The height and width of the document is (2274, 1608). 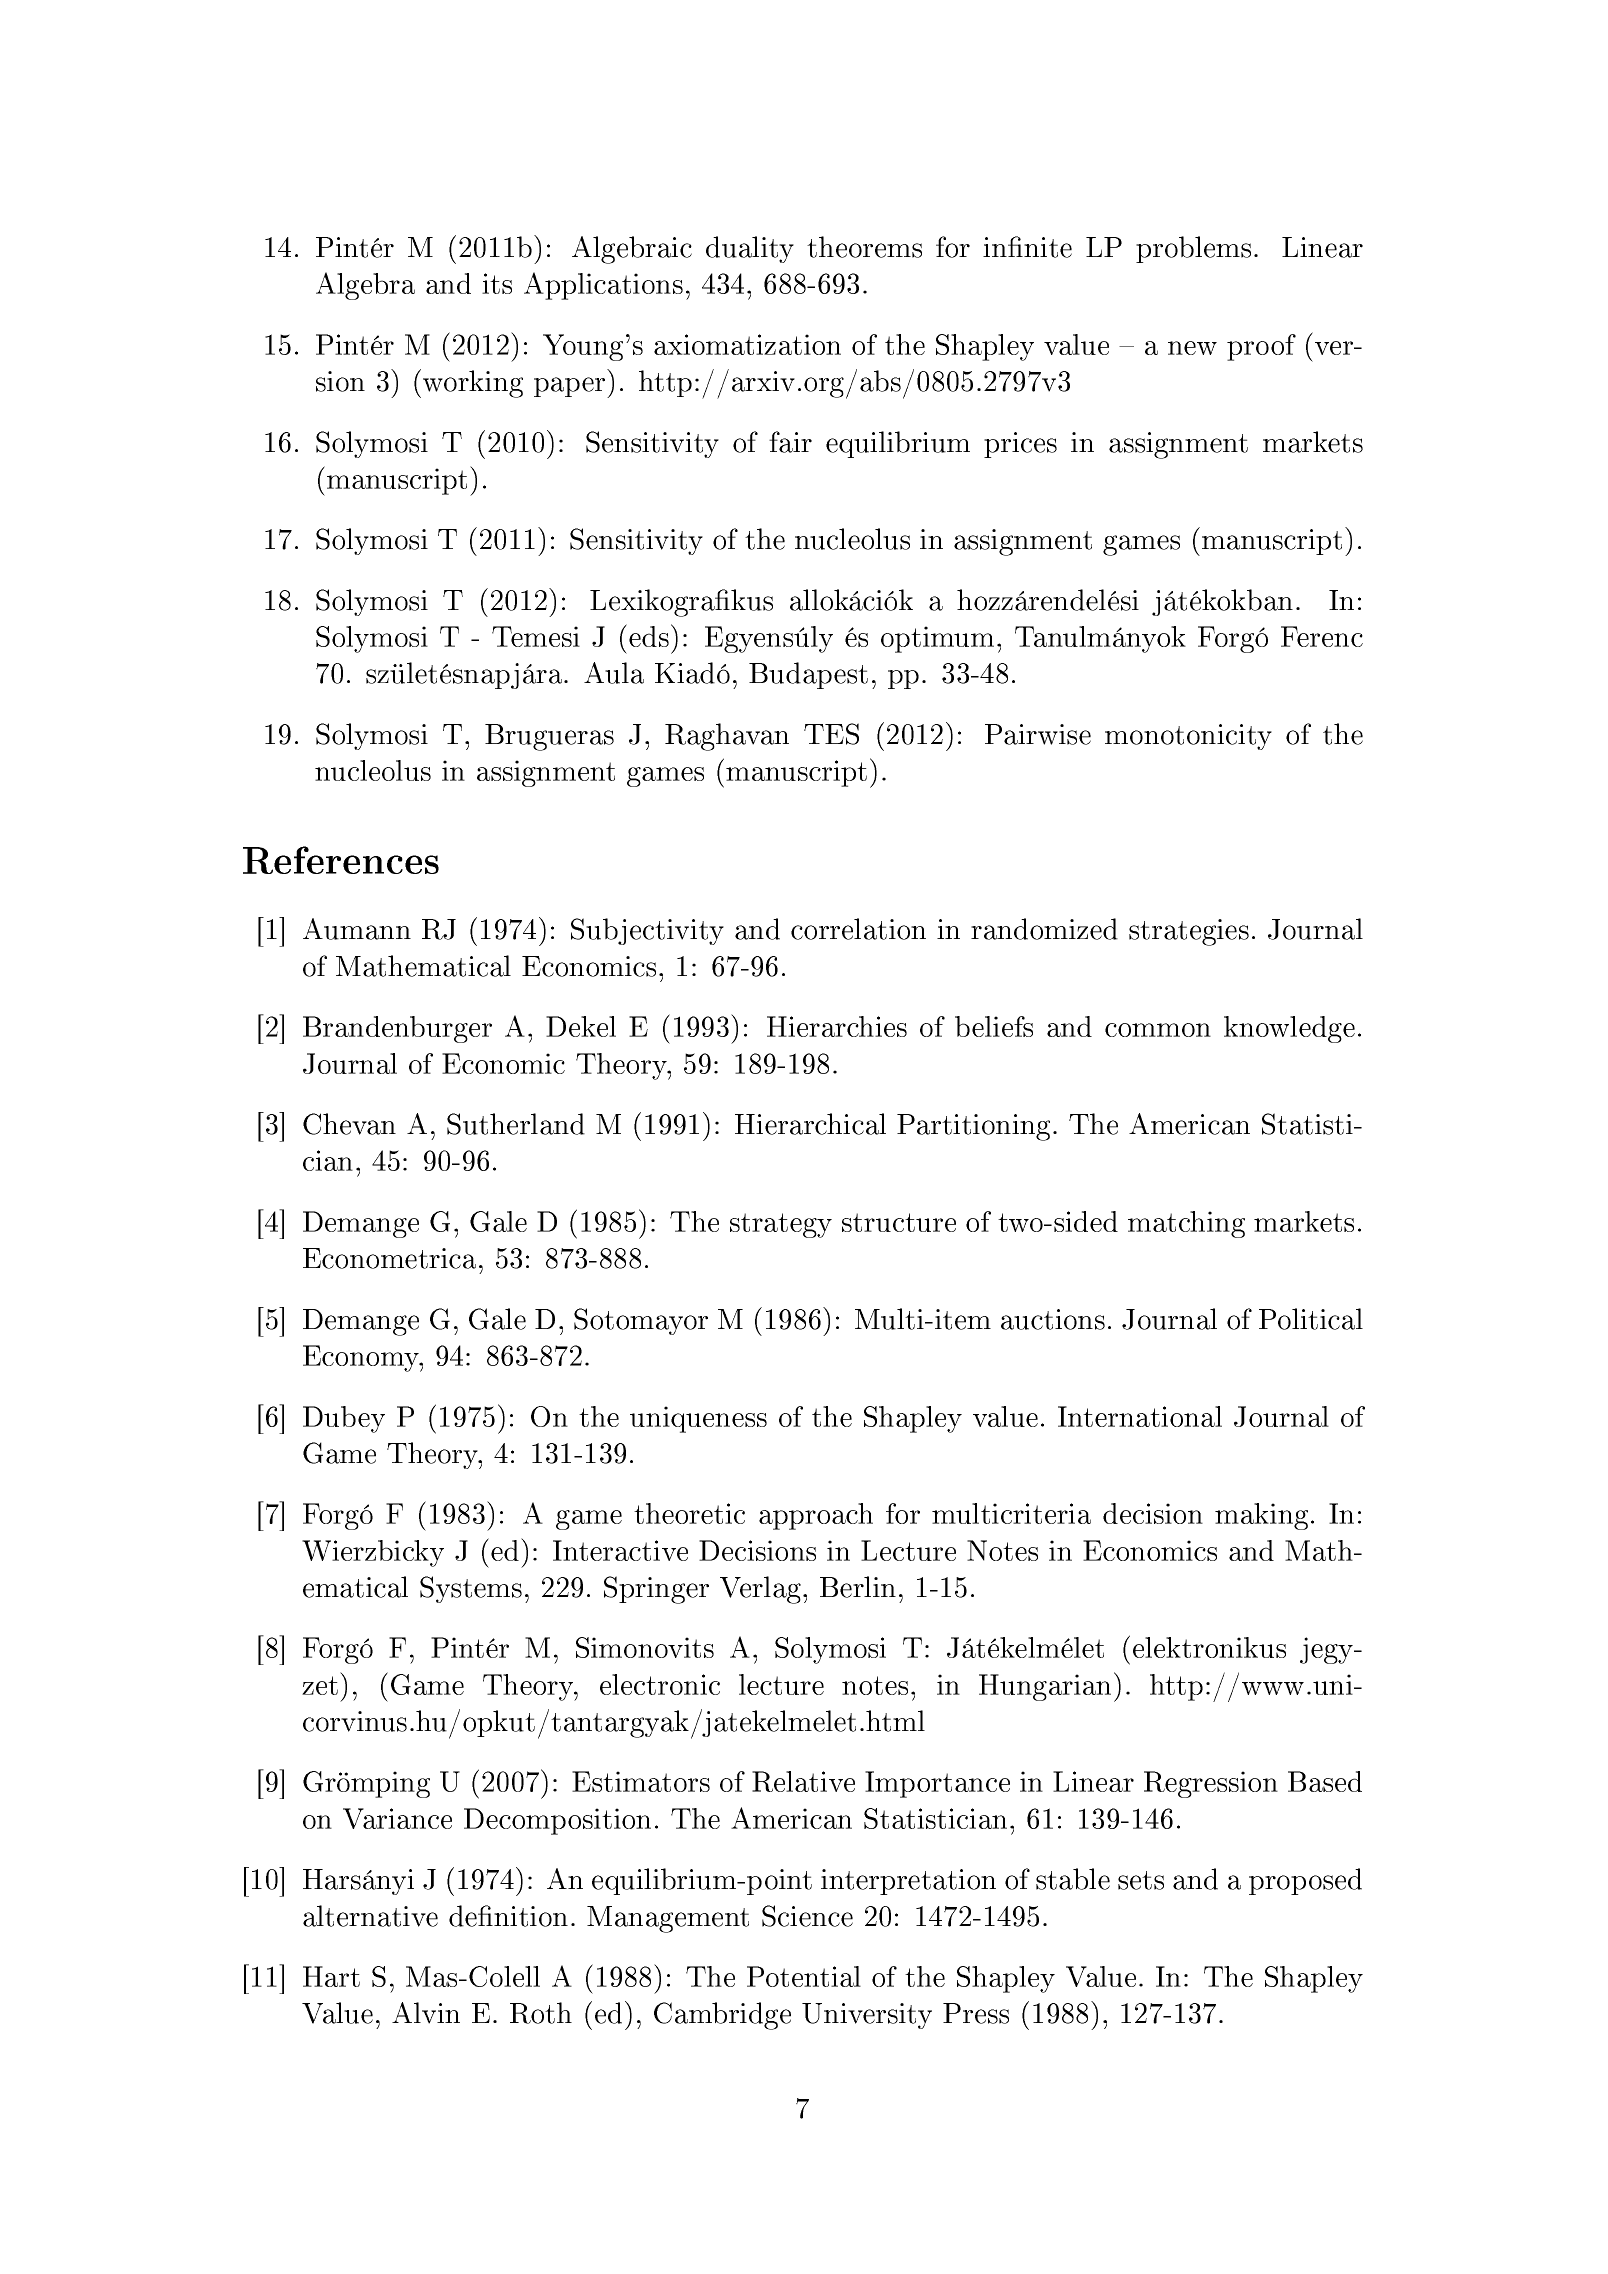 What do you see at coordinates (804, 1976) in the document?
I see `Potential` at bounding box center [804, 1976].
